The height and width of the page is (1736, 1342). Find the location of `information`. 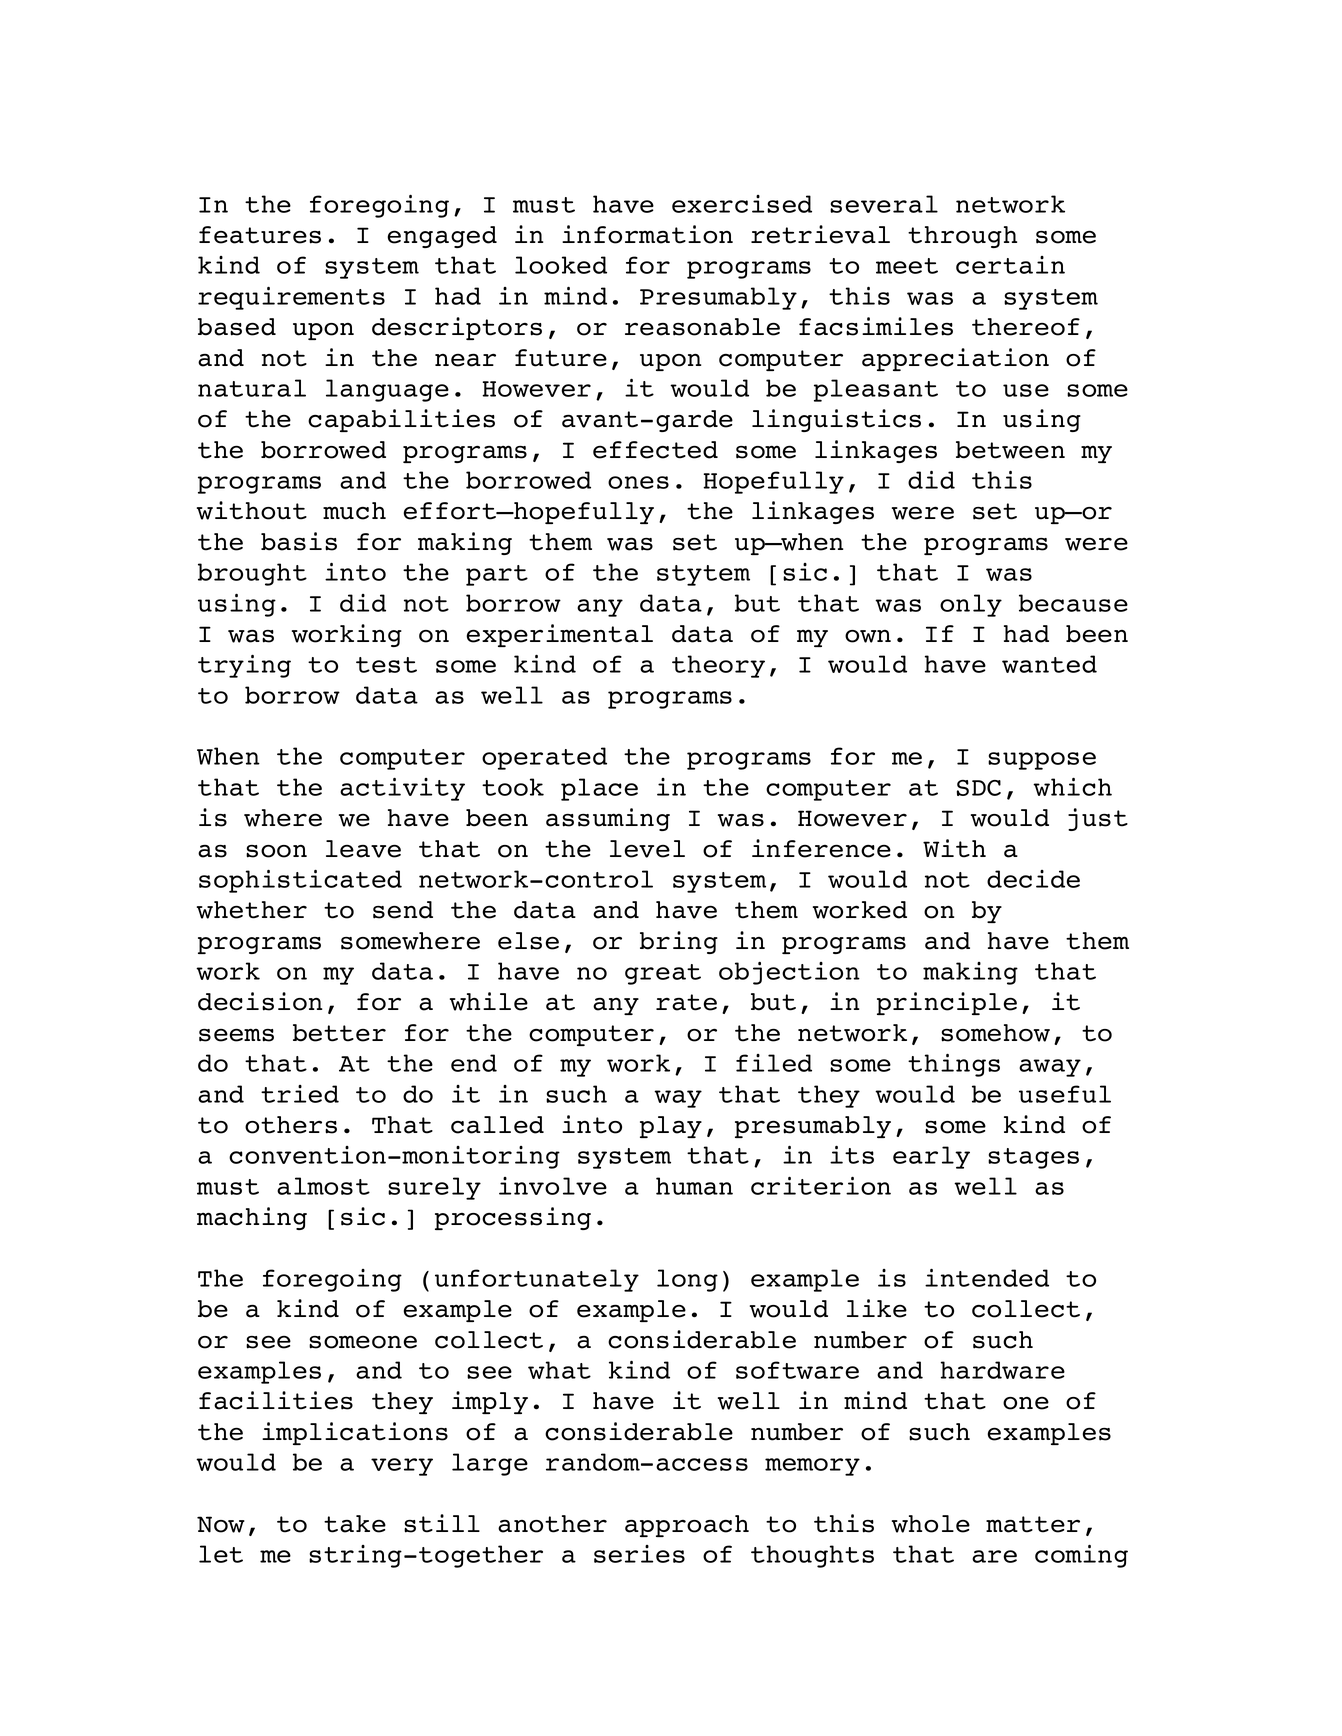

information is located at coordinates (647, 234).
